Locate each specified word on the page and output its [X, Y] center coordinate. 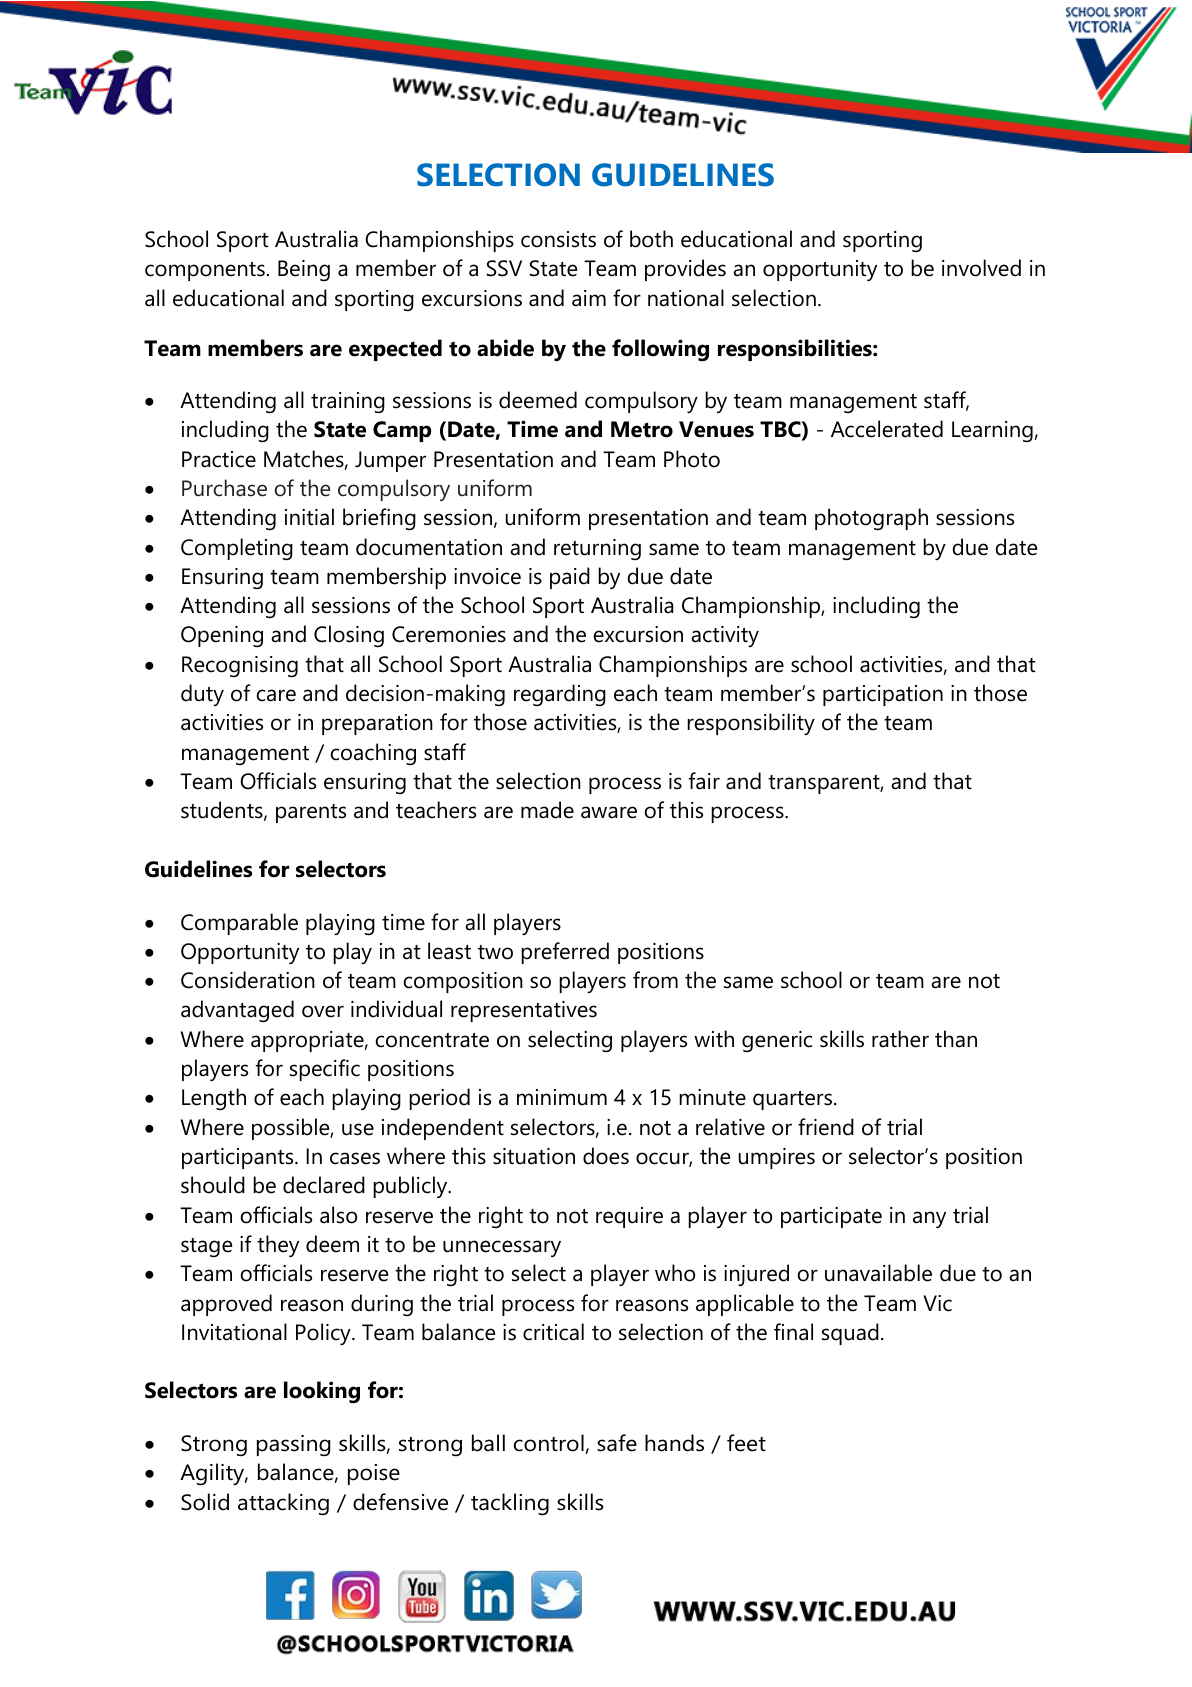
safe [617, 1443]
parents [311, 813]
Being [304, 270]
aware [609, 812]
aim [589, 298]
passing [293, 1445]
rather [900, 1039]
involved [981, 268]
